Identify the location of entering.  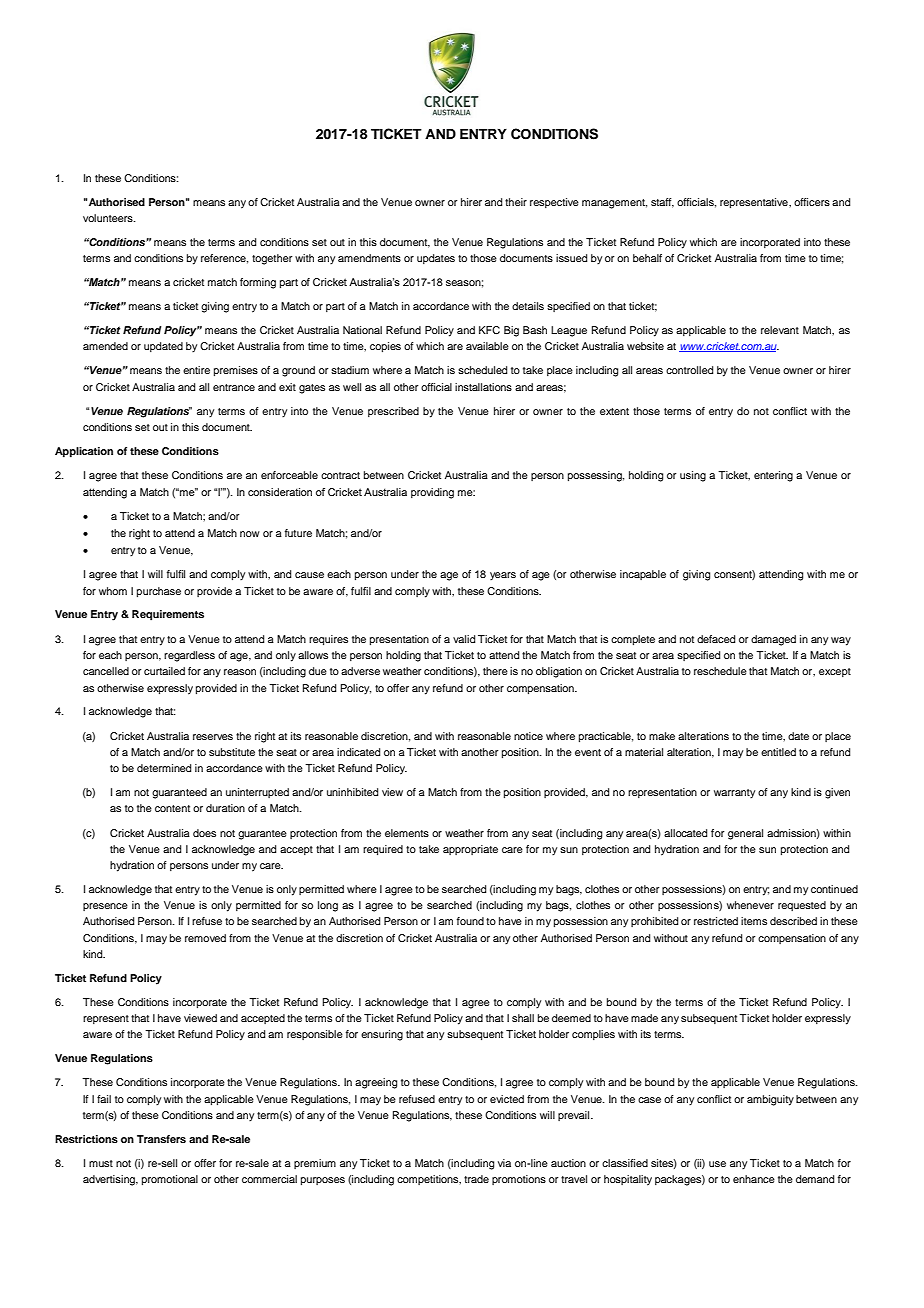
(773, 476).
